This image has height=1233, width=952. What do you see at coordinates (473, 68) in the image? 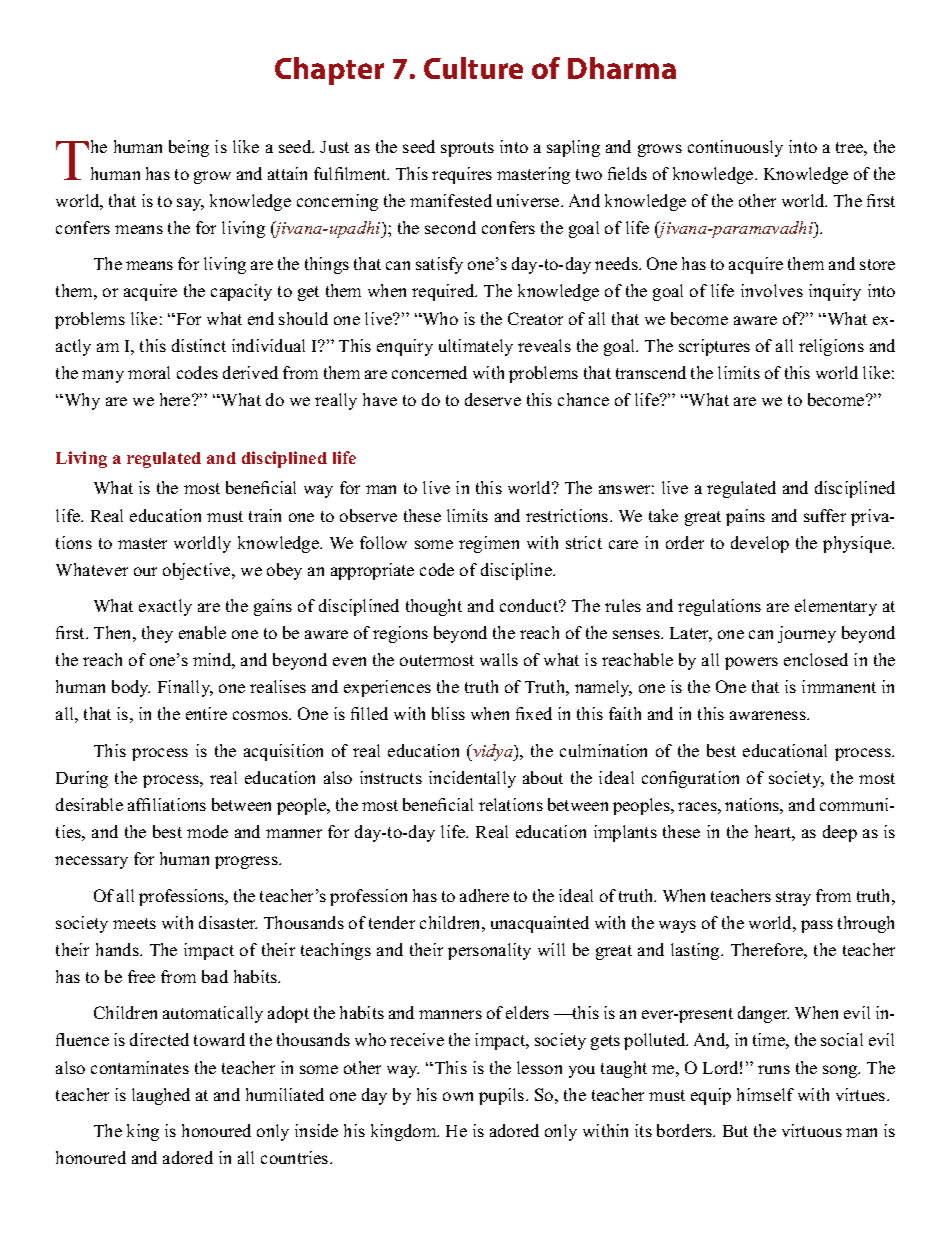
I see `Culture` at bounding box center [473, 68].
